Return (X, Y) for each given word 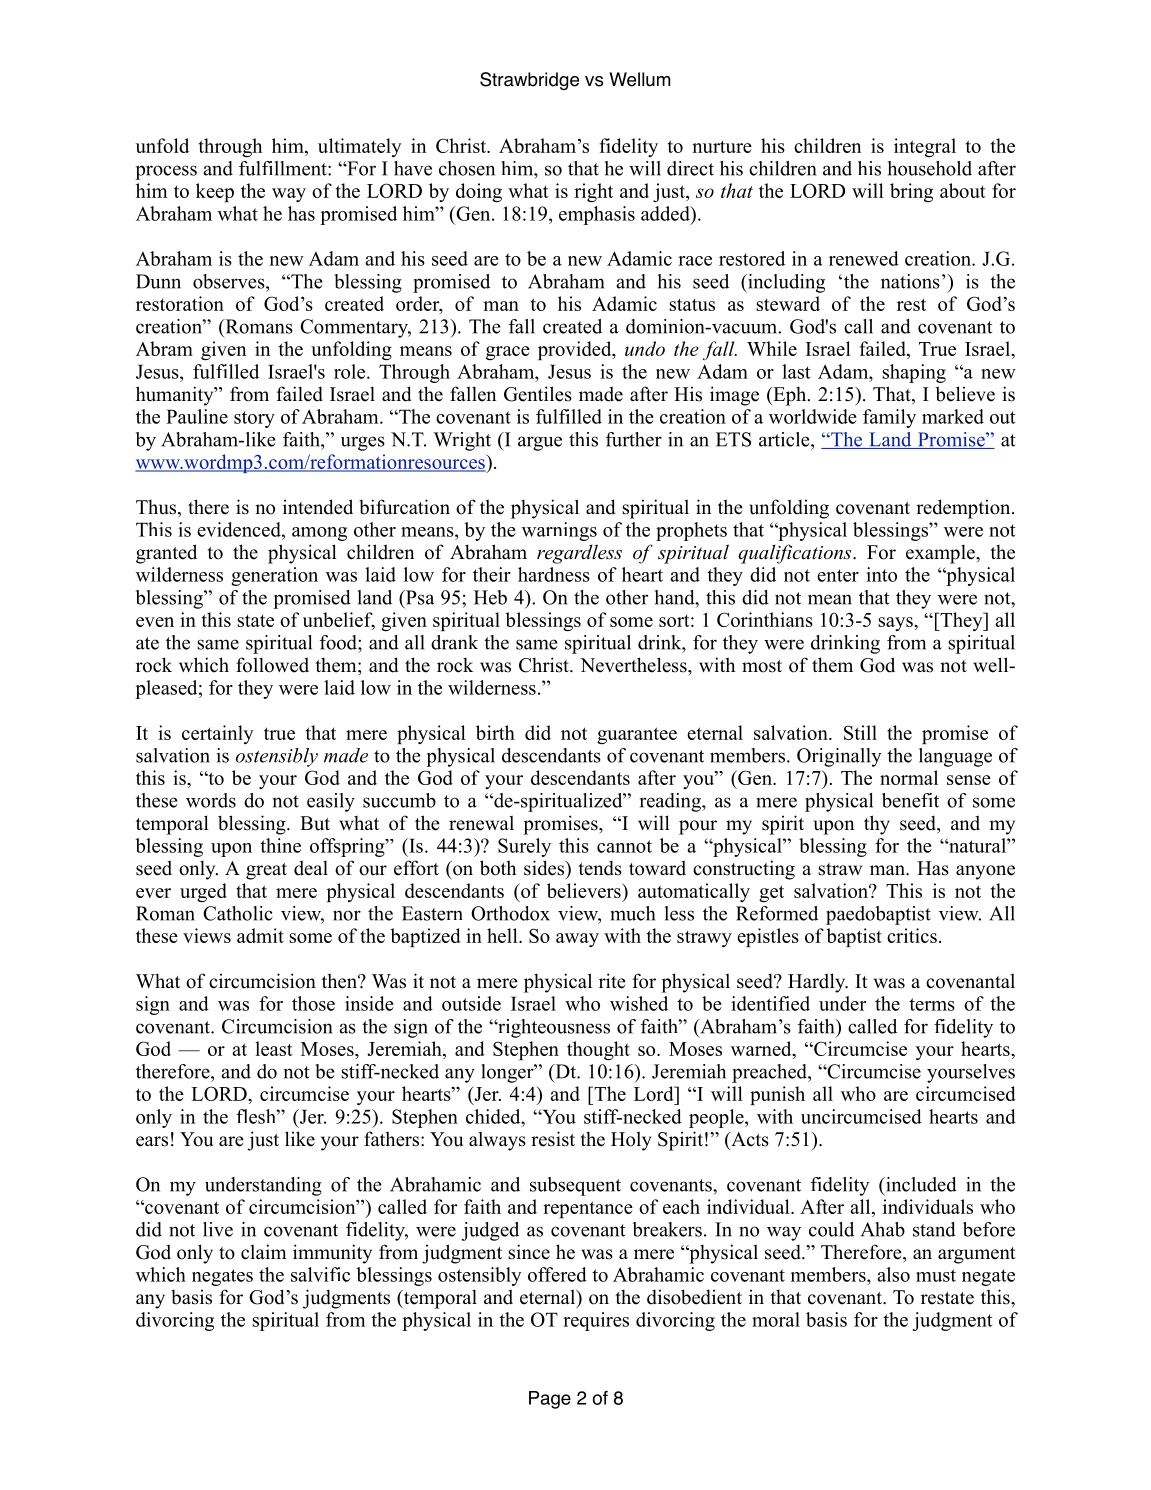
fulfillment (284, 168)
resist (553, 1139)
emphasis (597, 215)
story (254, 419)
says (896, 624)
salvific (320, 1274)
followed (272, 665)
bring (911, 192)
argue (540, 443)
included (920, 1184)
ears (152, 1141)
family (889, 418)
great (266, 871)
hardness (554, 574)
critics (912, 935)
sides (545, 868)
